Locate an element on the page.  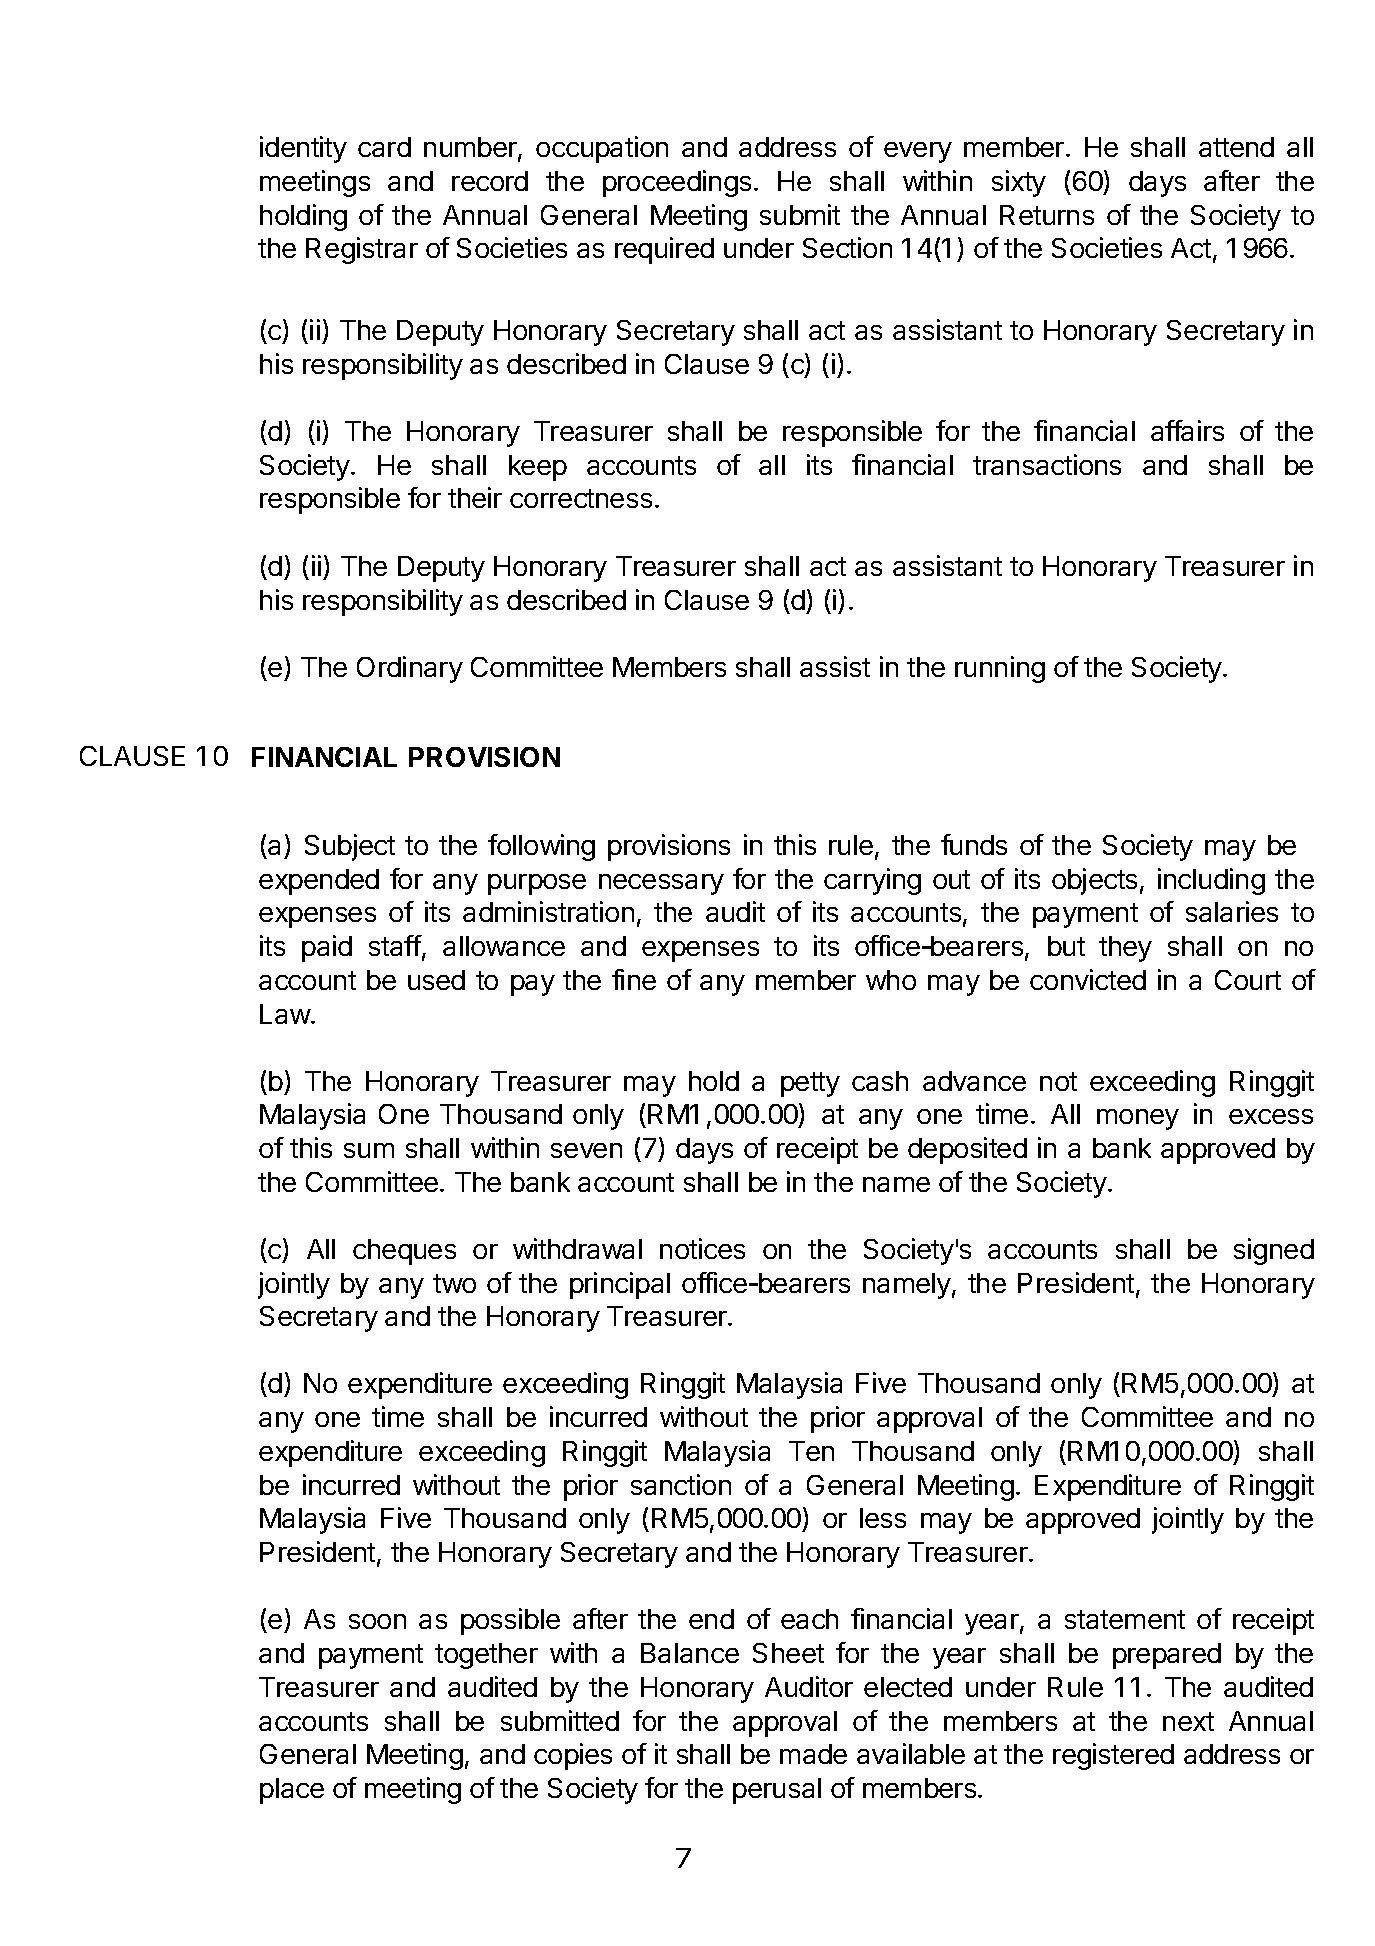
two is located at coordinates (454, 1283).
